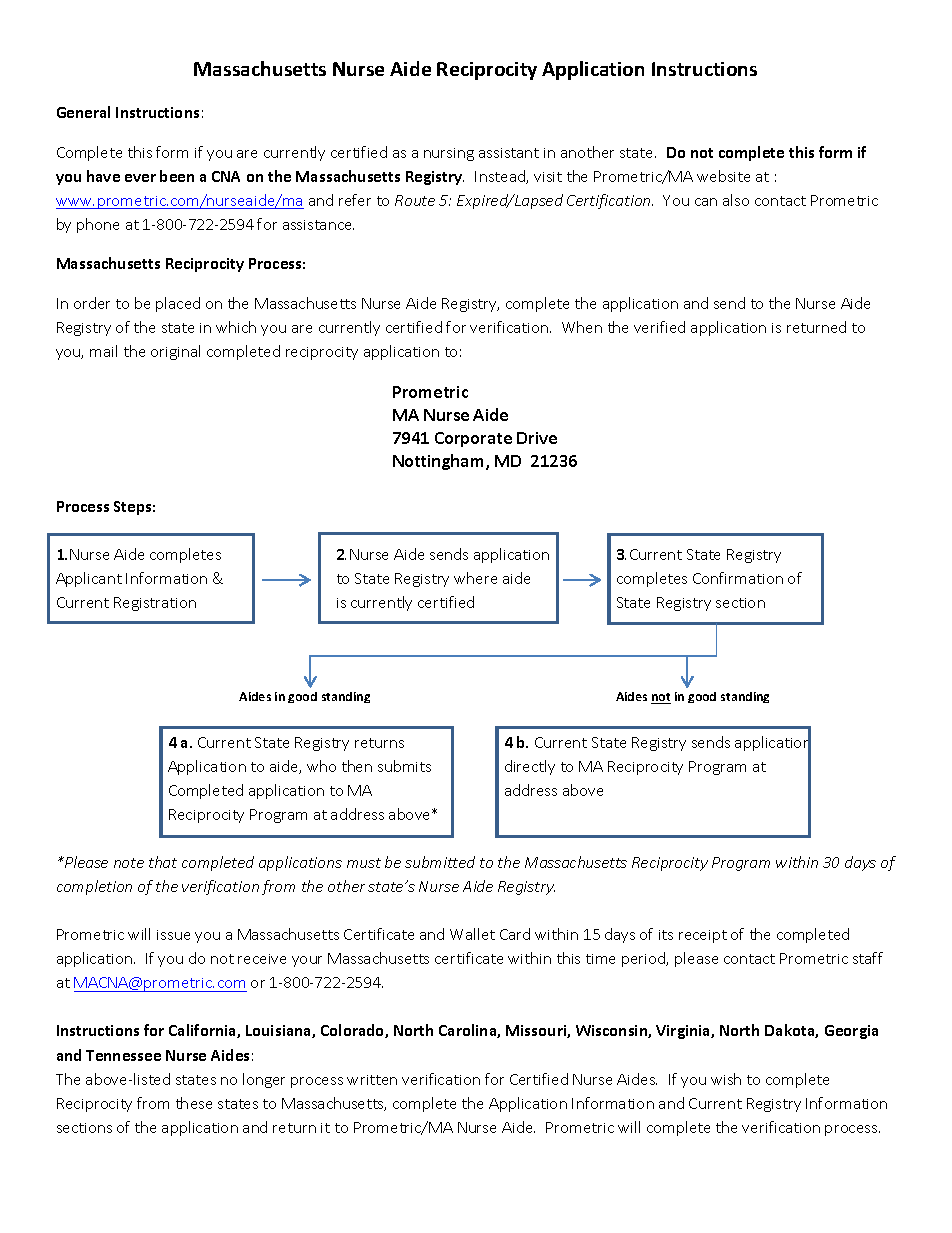  Describe the element at coordinates (738, 578) in the screenshot. I see `Confirmation` at that location.
